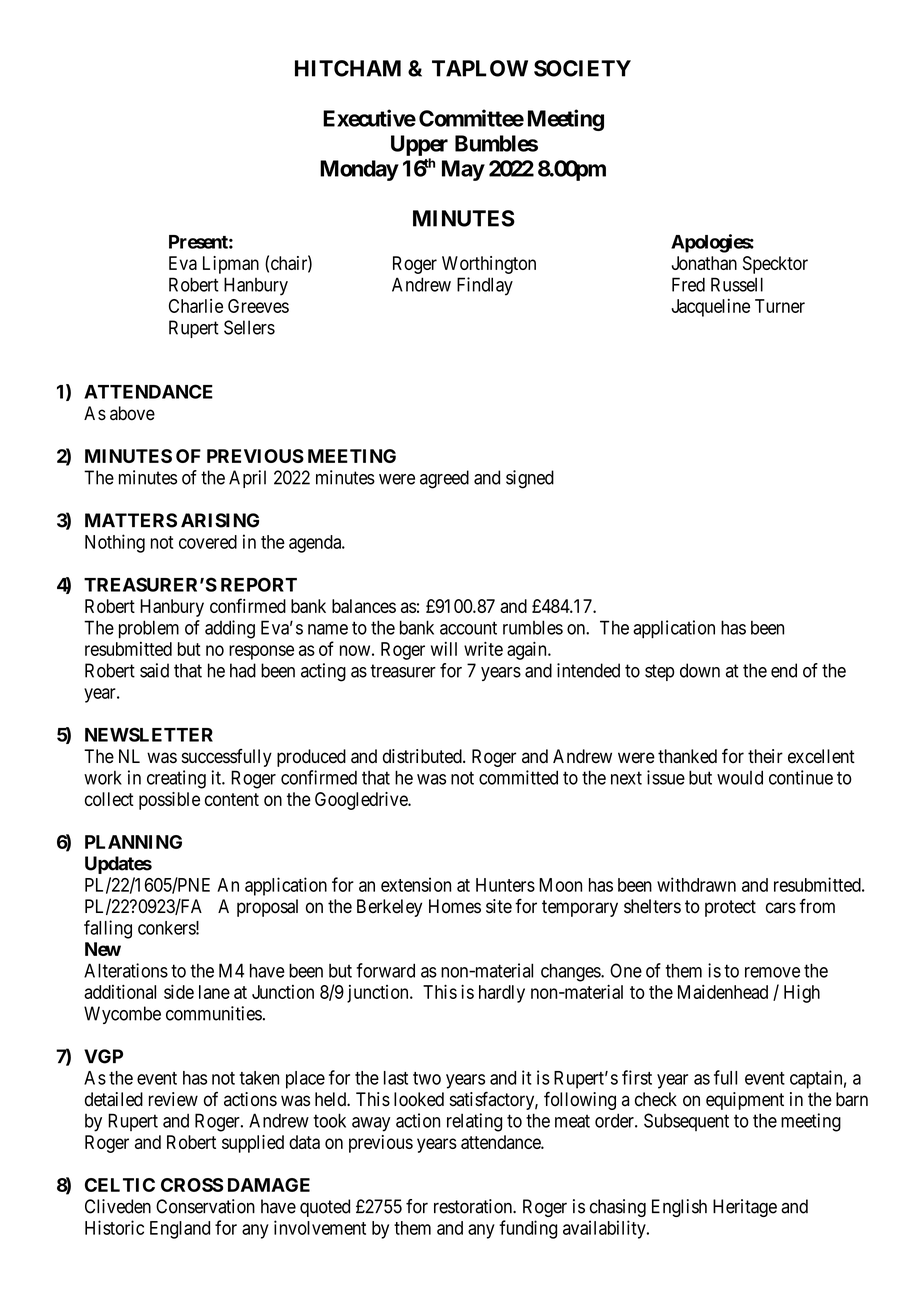  I want to click on CROSS, so click(192, 1185).
